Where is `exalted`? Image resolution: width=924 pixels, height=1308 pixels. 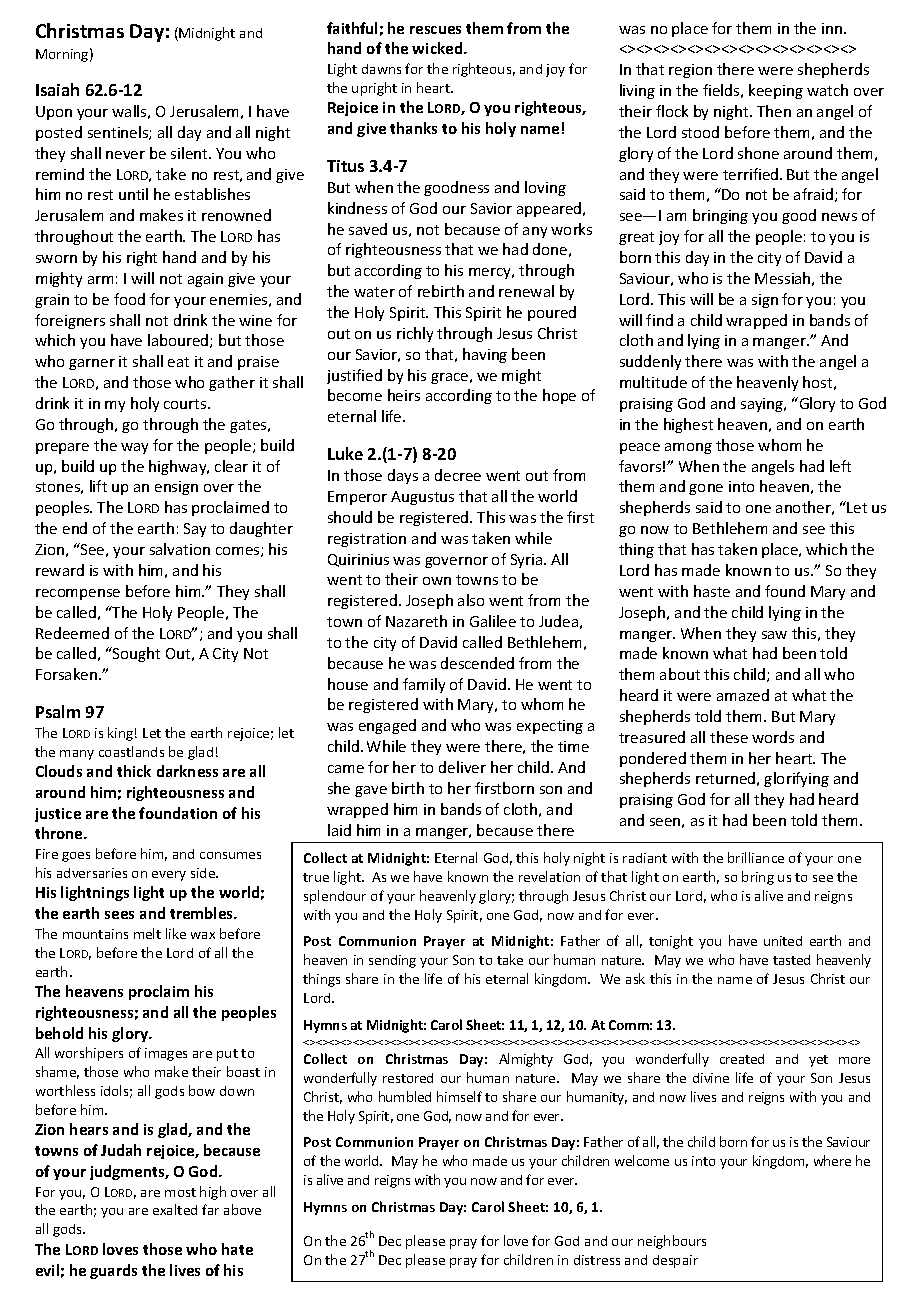
exalted is located at coordinates (175, 1209).
